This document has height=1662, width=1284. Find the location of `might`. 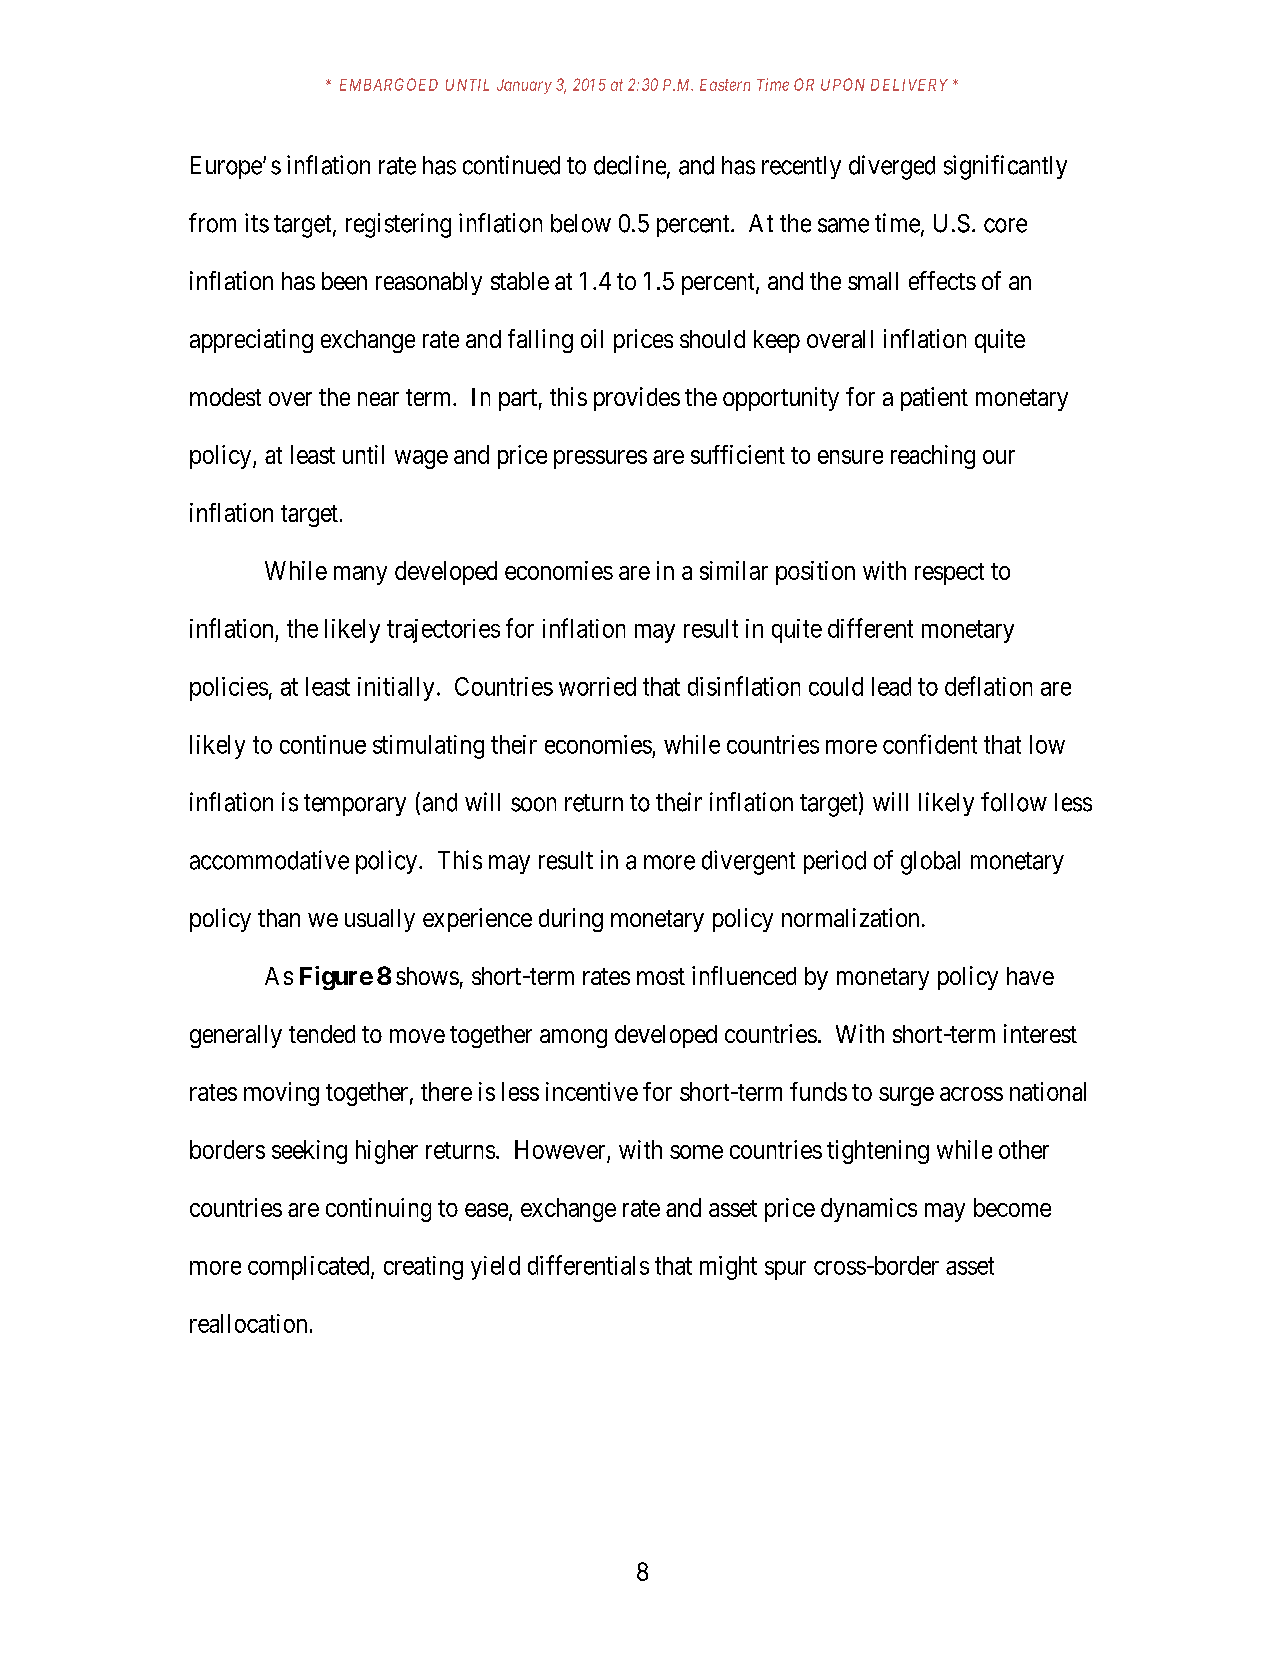

might is located at coordinates (728, 1268).
